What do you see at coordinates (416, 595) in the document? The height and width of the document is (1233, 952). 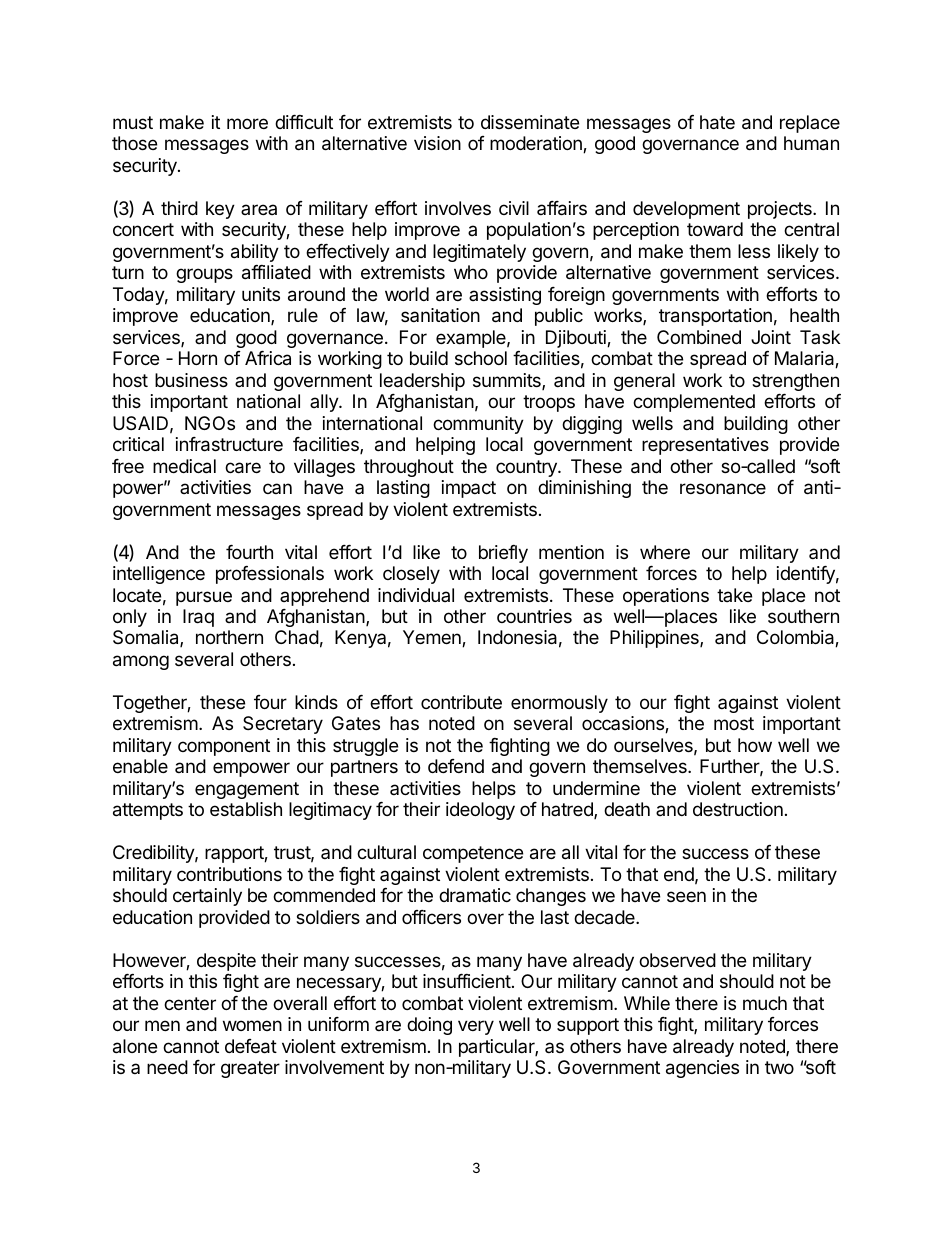 I see `individual` at bounding box center [416, 595].
